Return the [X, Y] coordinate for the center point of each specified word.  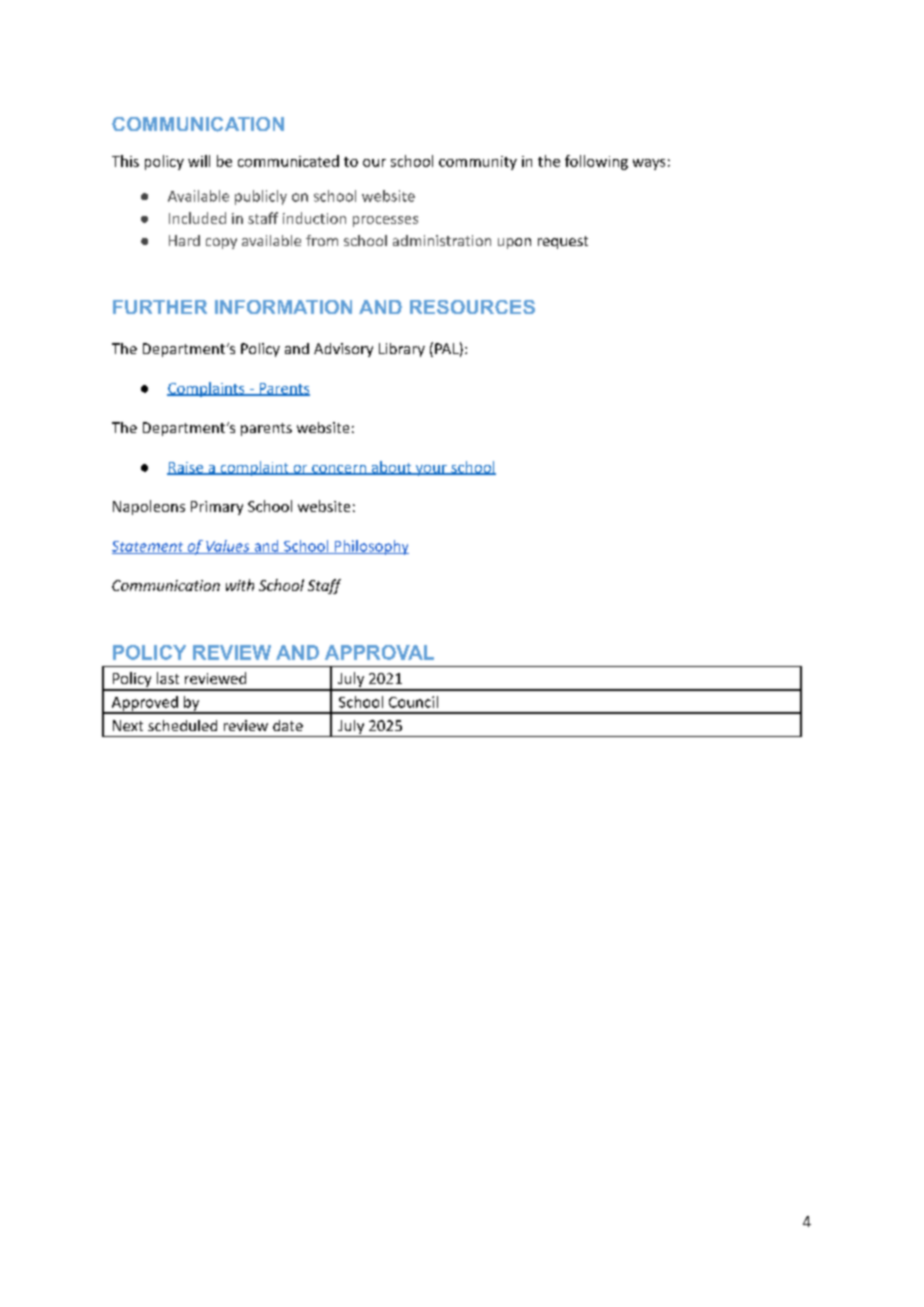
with [240, 585]
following [596, 162]
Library [402, 350]
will [199, 161]
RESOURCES [472, 307]
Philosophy [370, 547]
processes [385, 221]
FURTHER [160, 307]
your [431, 470]
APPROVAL [379, 652]
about [391, 468]
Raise [186, 468]
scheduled [182, 725]
